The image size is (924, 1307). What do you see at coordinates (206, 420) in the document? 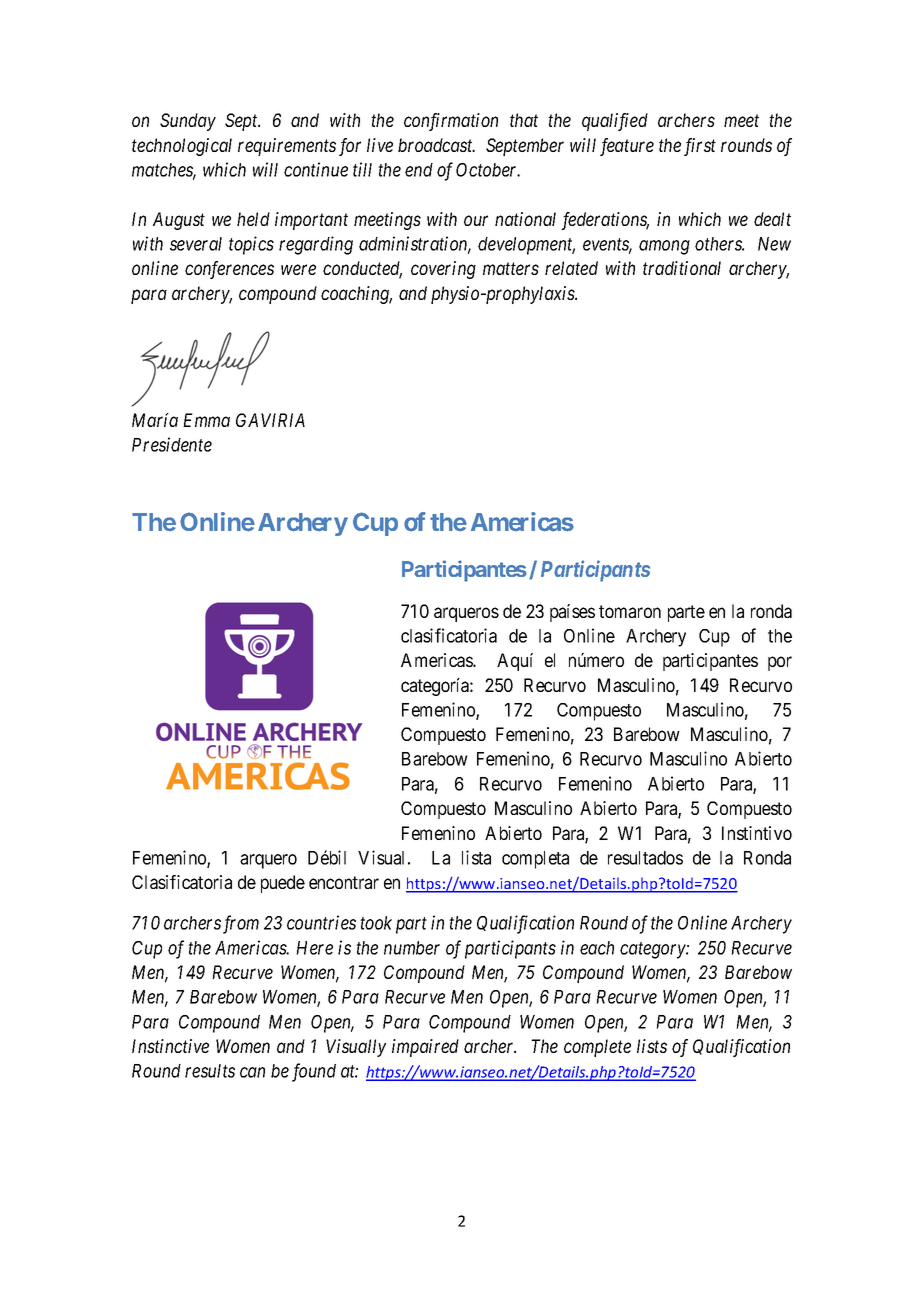
I see `Emma` at bounding box center [206, 420].
